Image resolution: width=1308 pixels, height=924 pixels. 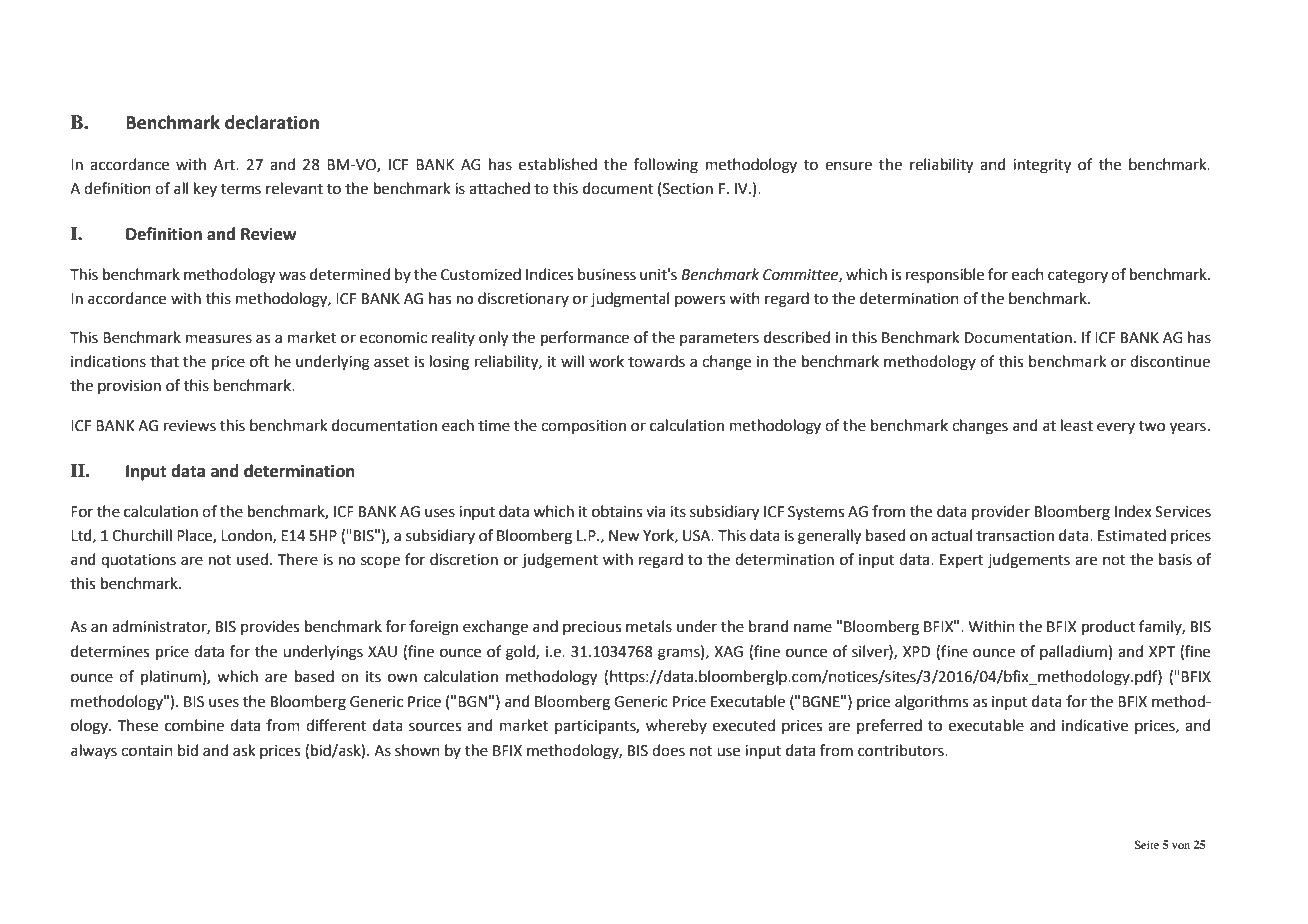 I want to click on declaration, so click(x=272, y=122).
